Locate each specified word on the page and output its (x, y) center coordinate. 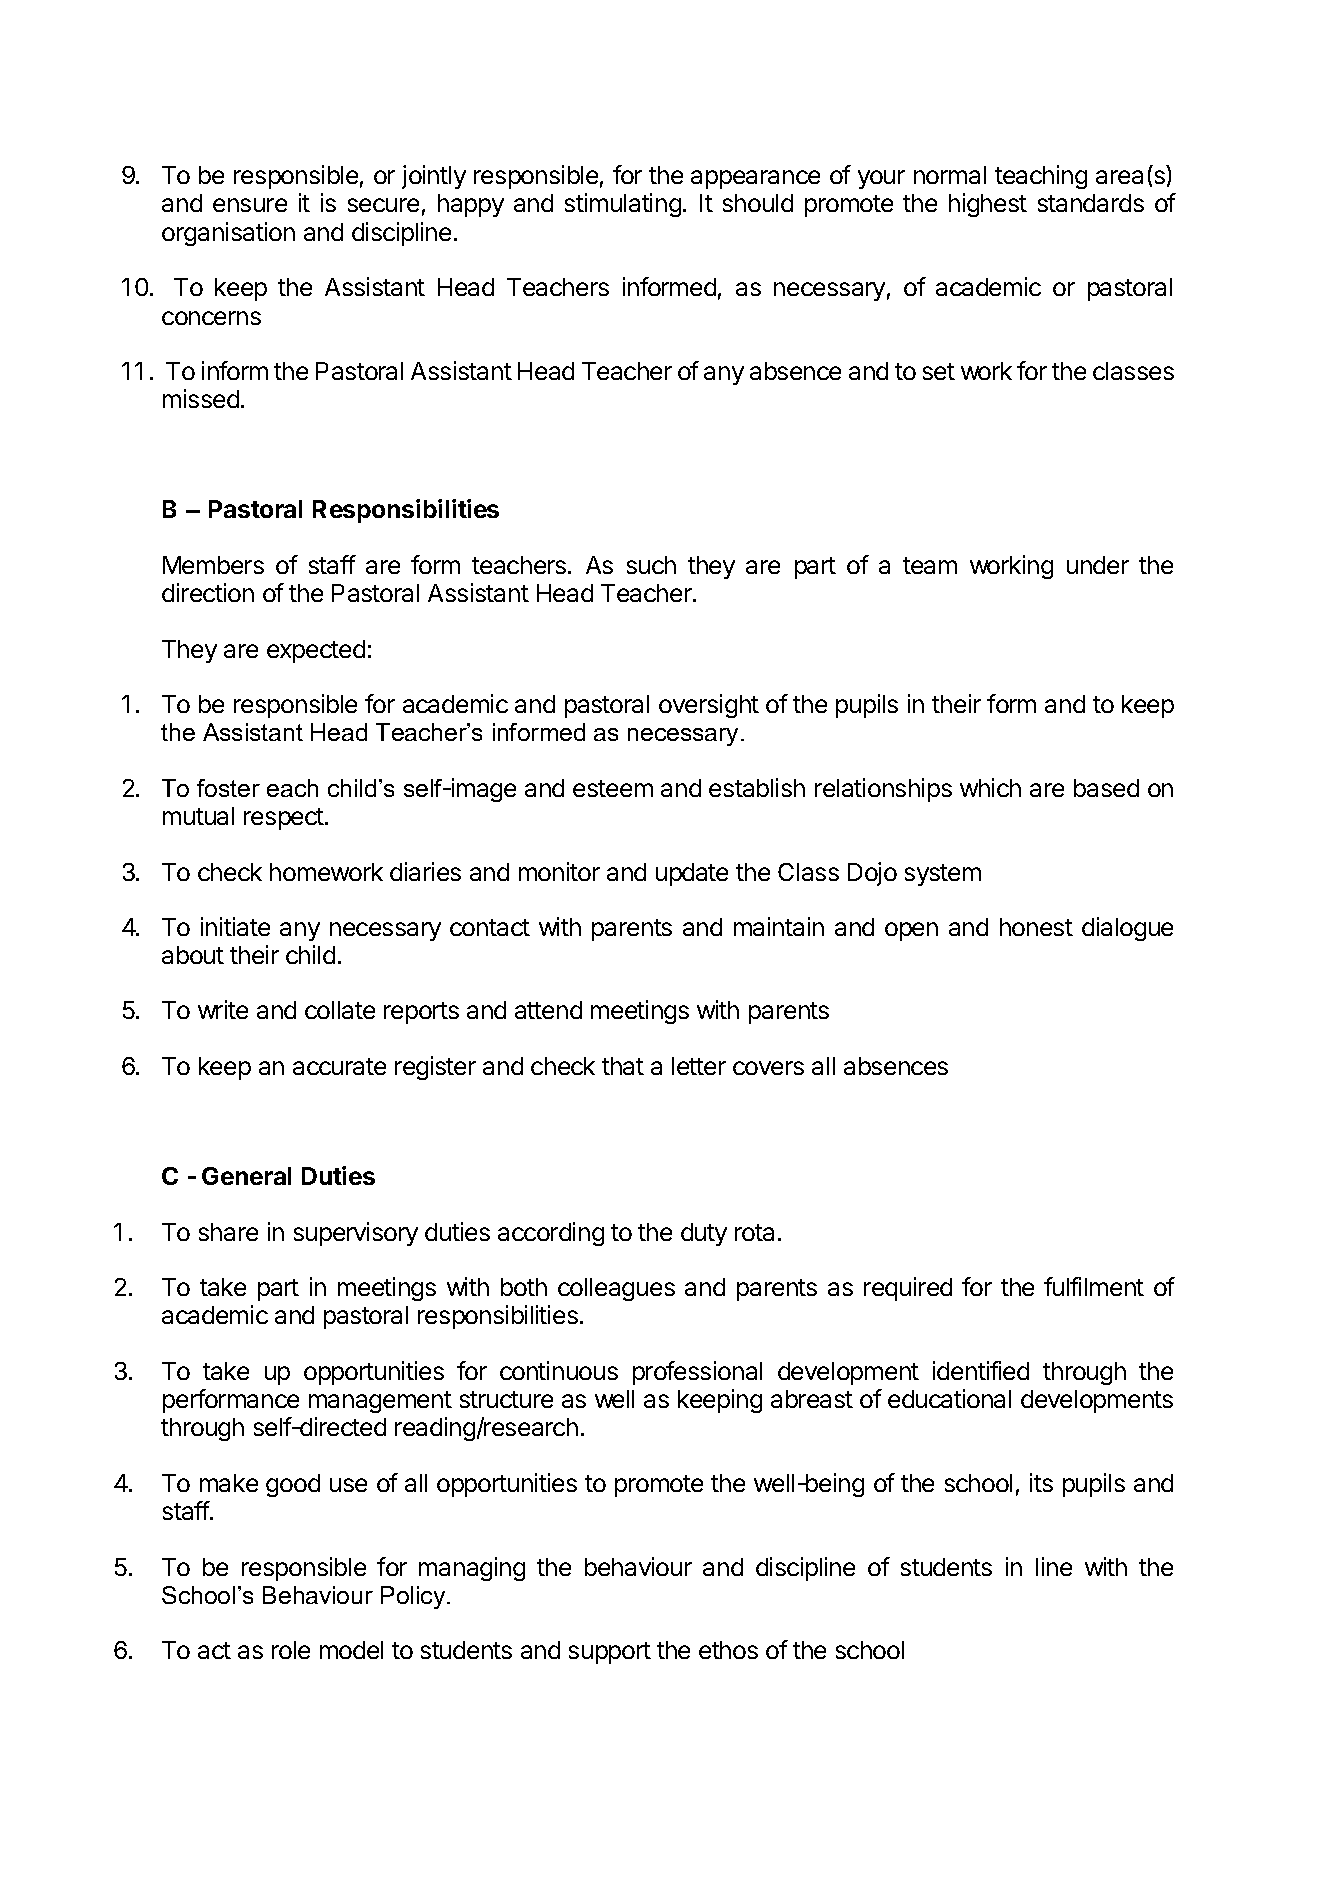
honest (1036, 927)
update (692, 874)
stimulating (623, 205)
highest (988, 205)
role (291, 1650)
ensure (250, 205)
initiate (235, 926)
